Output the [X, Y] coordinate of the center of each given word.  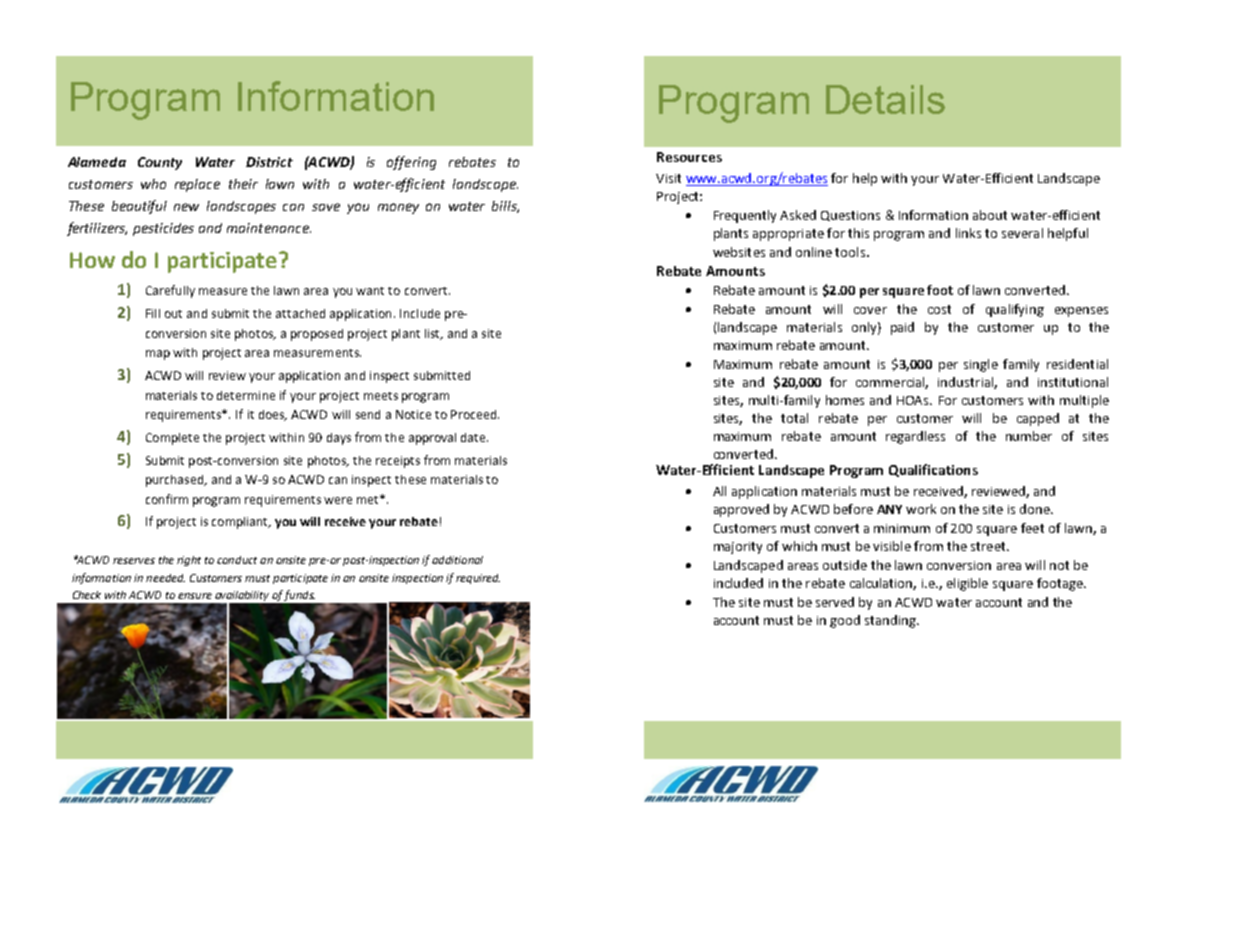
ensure [195, 596]
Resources [689, 157]
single [981, 365]
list [433, 334]
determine [246, 395]
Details [885, 99]
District [269, 162]
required [478, 579]
